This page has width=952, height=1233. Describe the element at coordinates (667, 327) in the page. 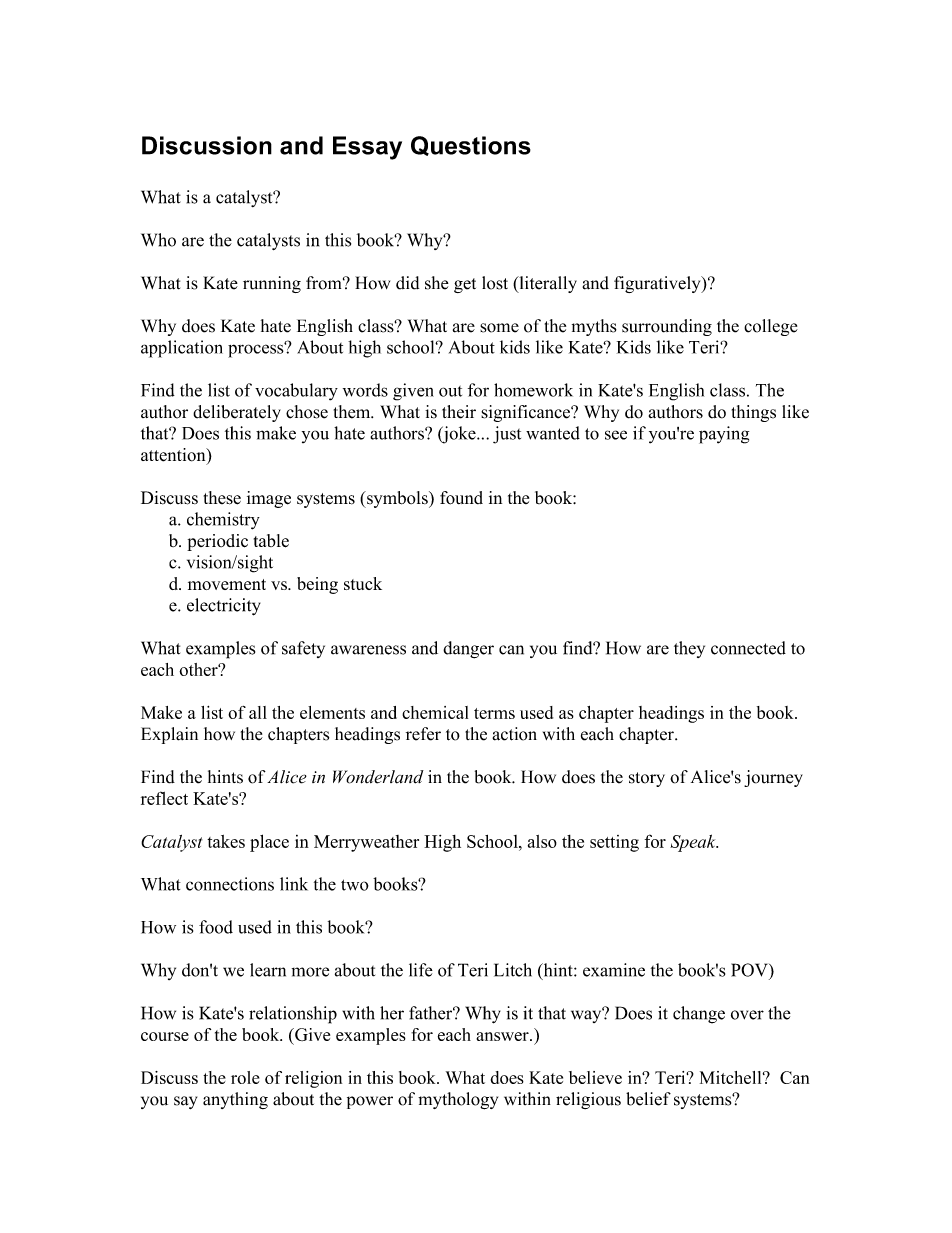

I see `surrounding` at that location.
